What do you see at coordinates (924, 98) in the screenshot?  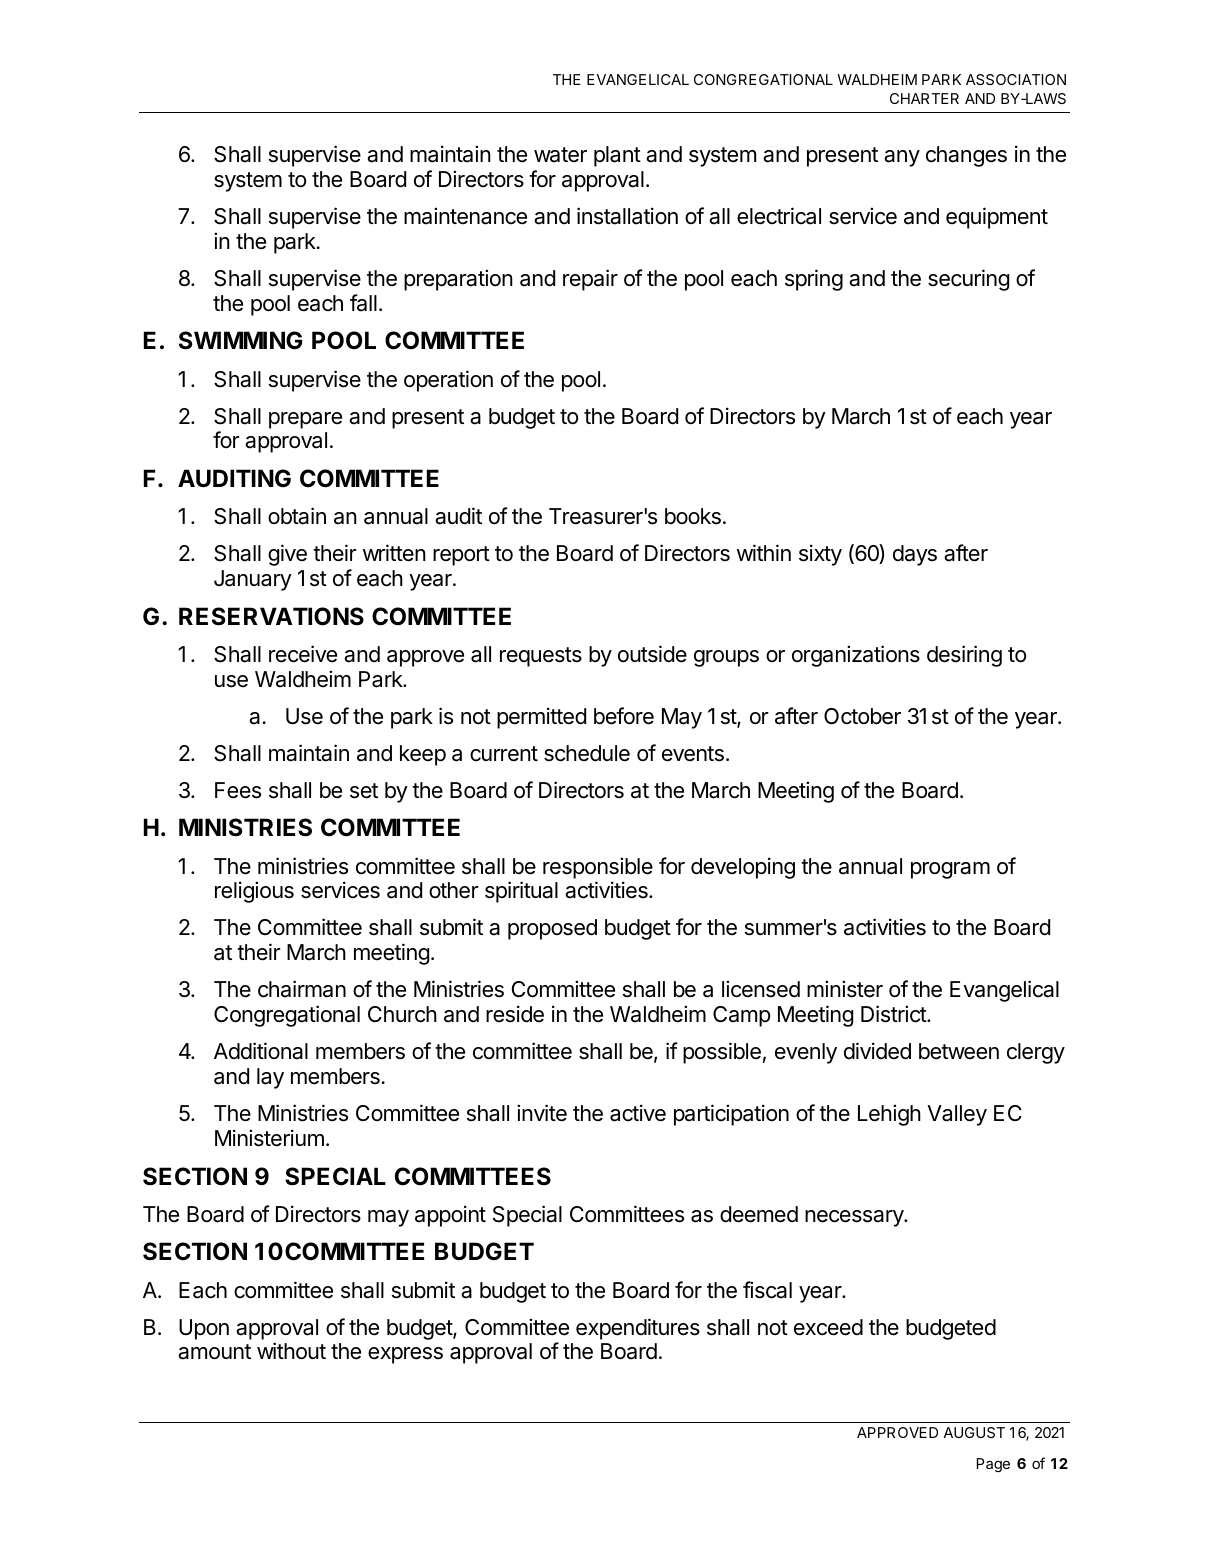 I see `CHARTER` at bounding box center [924, 98].
